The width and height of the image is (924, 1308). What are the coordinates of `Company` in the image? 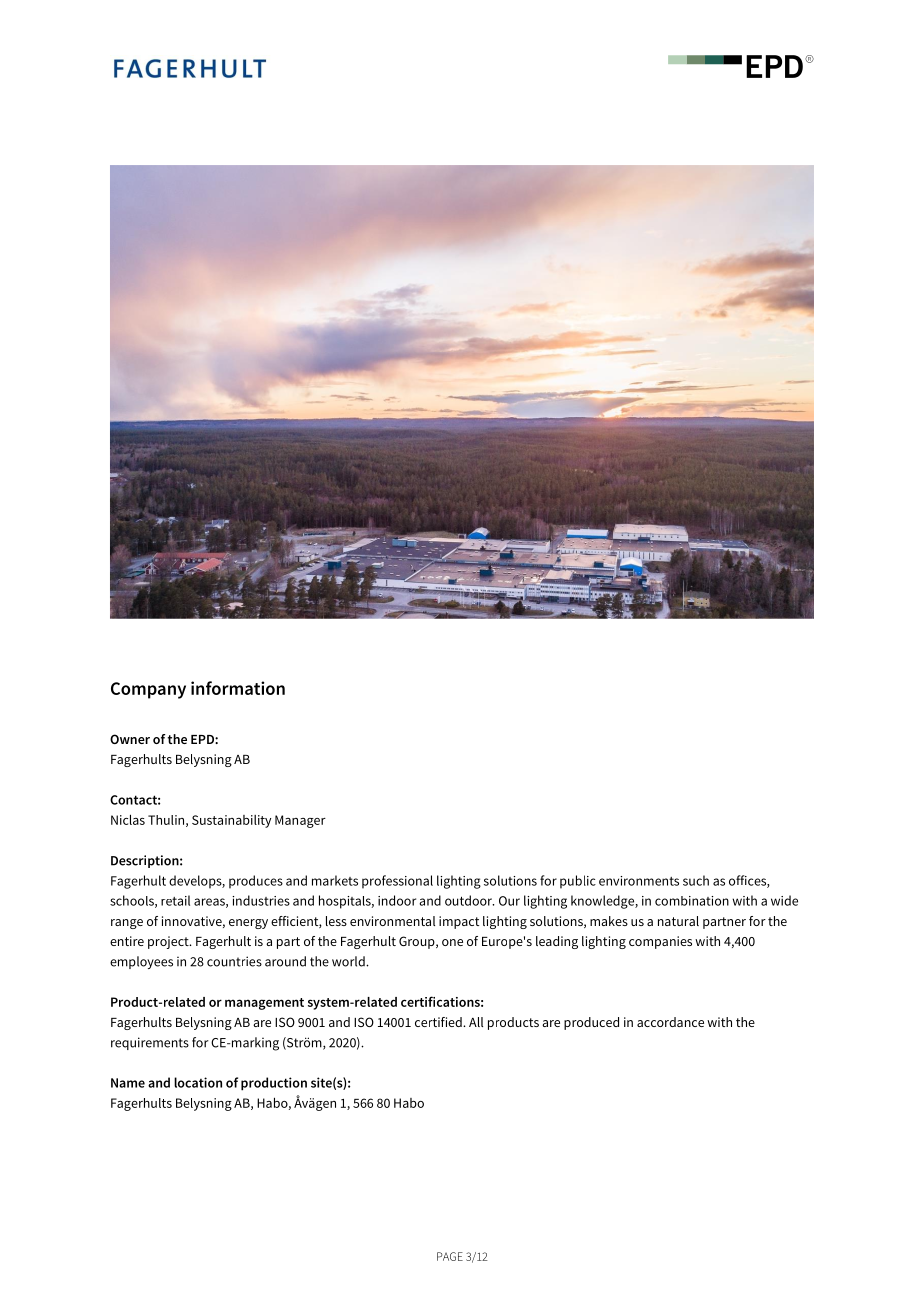 It's located at (148, 690).
